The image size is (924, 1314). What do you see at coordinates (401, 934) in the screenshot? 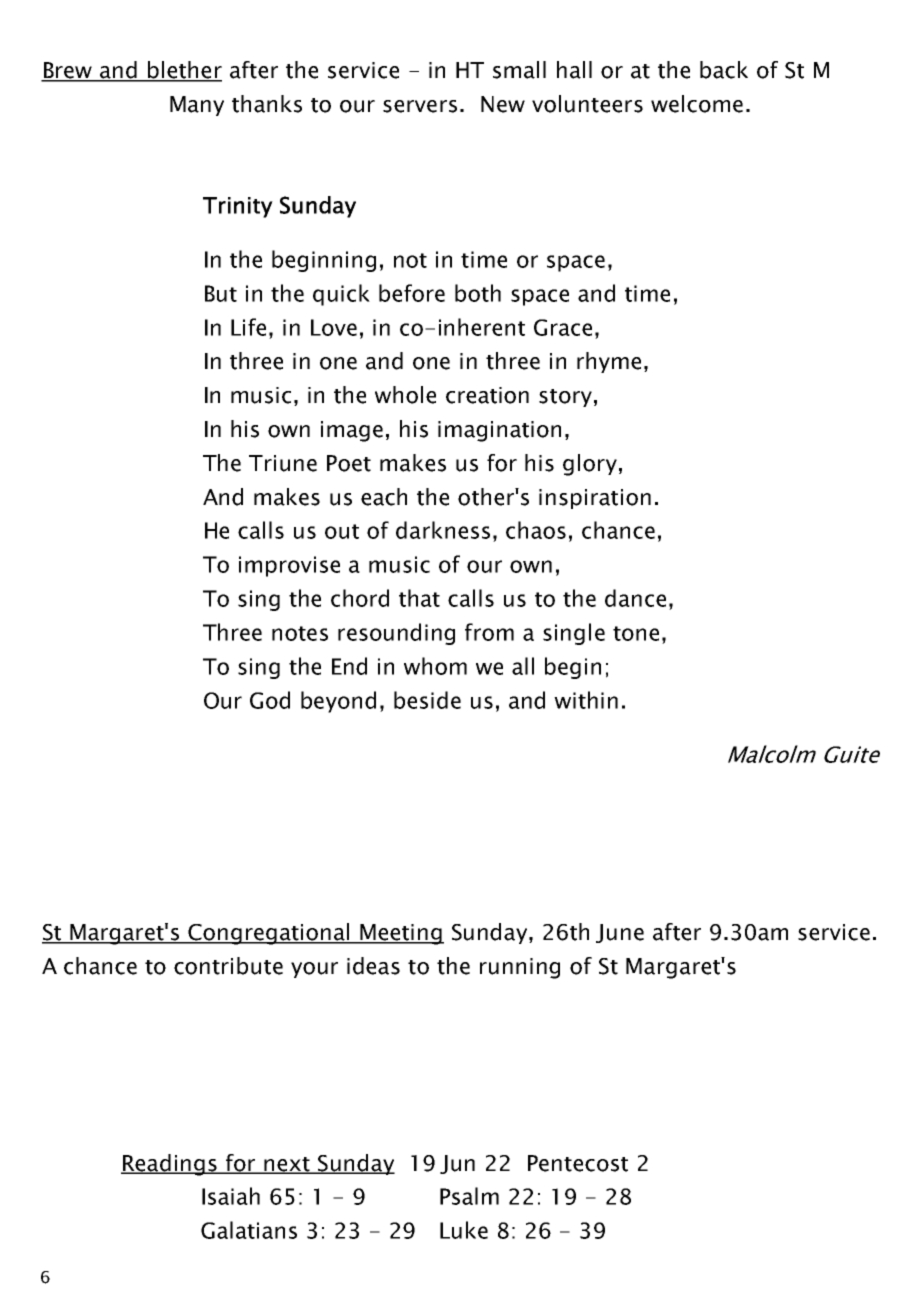
I see `Meeting` at bounding box center [401, 934].
